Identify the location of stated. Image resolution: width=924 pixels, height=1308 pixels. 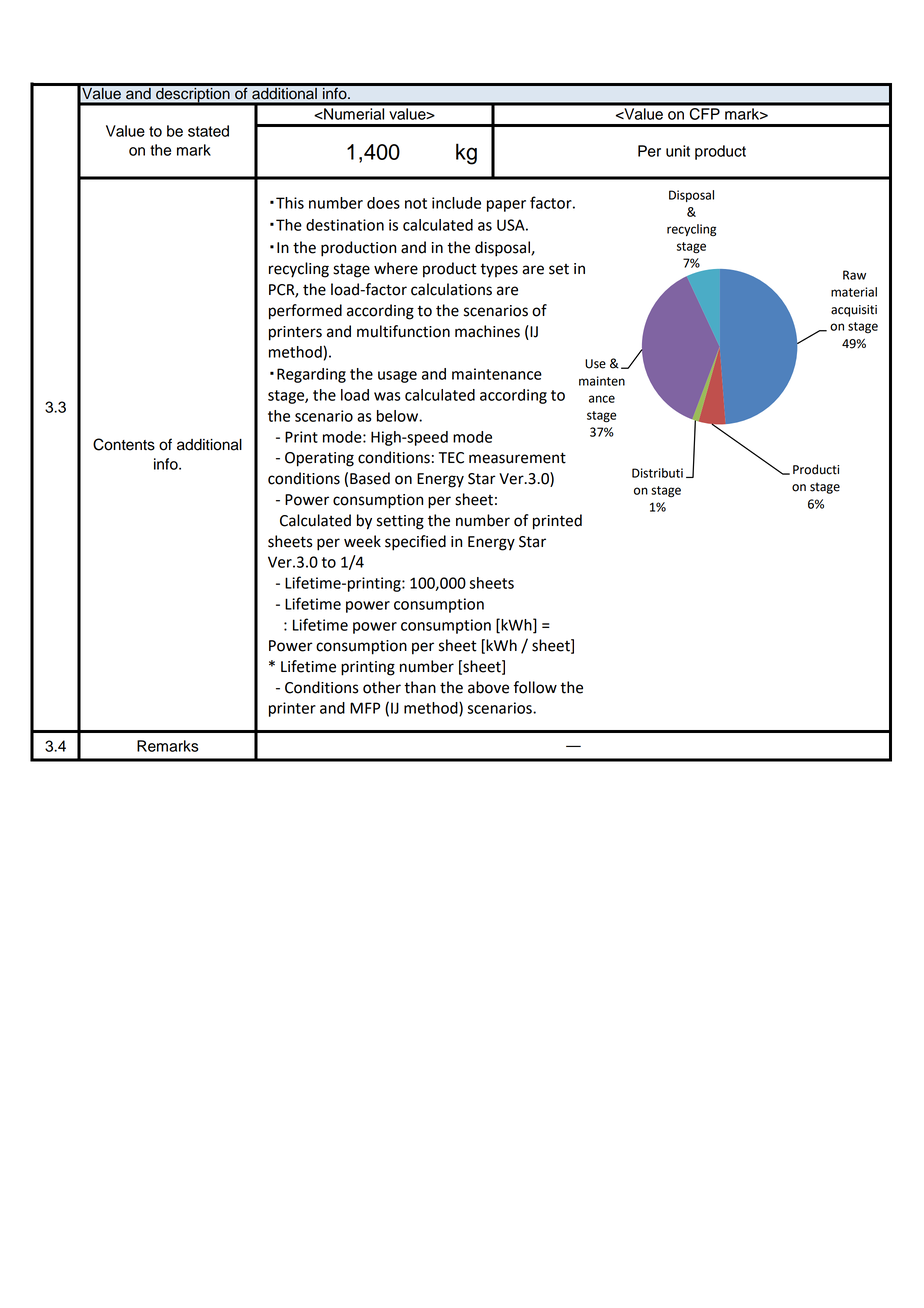
(208, 131).
